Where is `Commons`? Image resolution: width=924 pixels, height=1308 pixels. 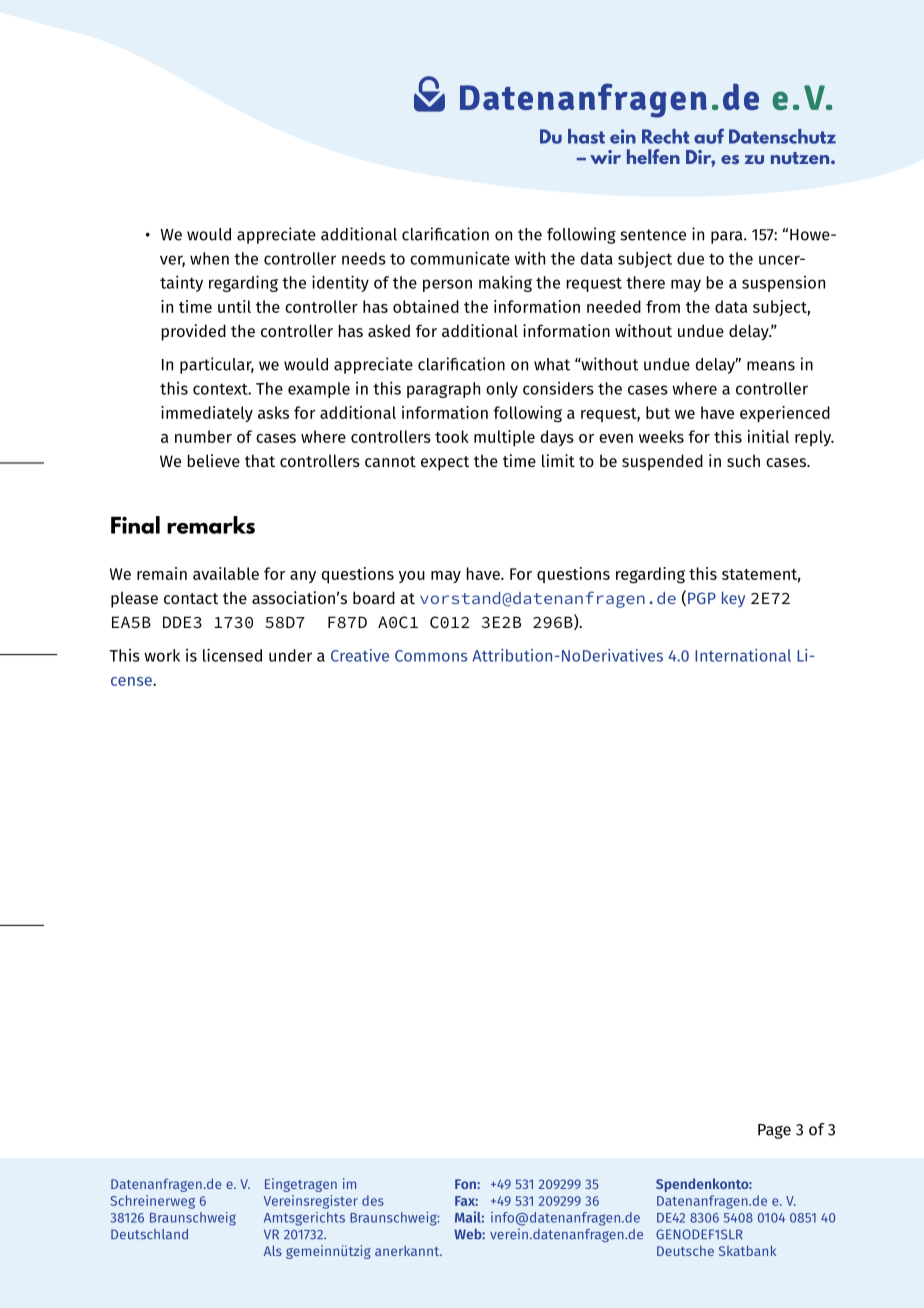
Commons is located at coordinates (431, 656).
